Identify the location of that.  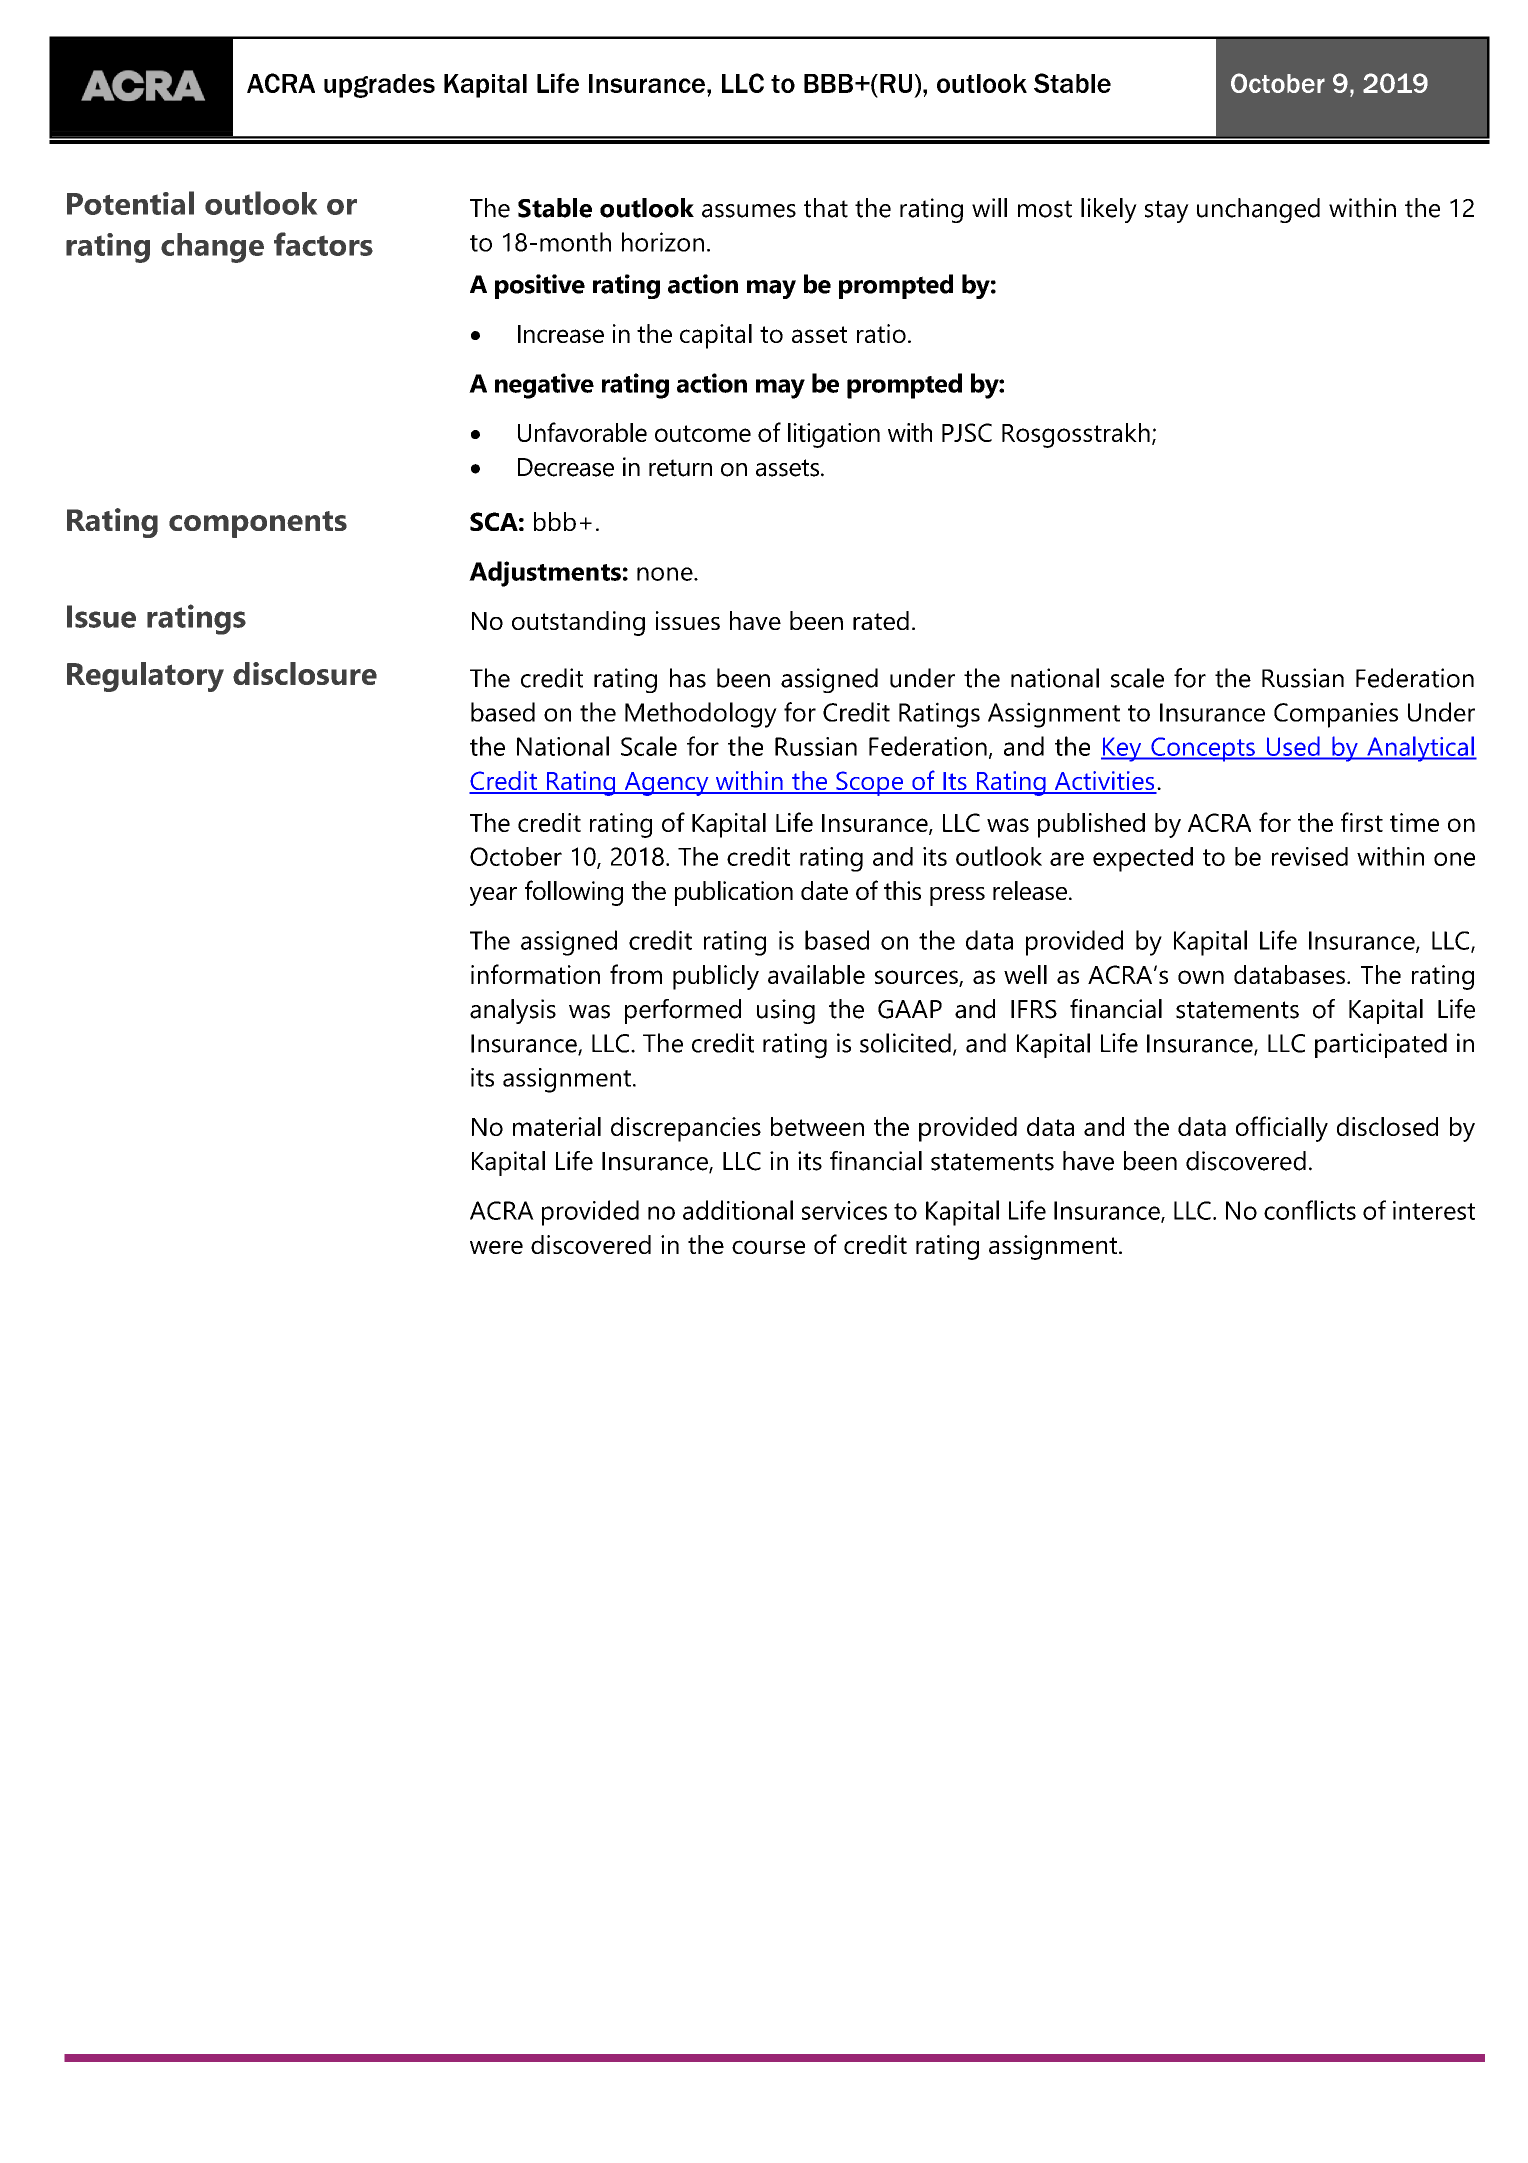
(826, 208).
